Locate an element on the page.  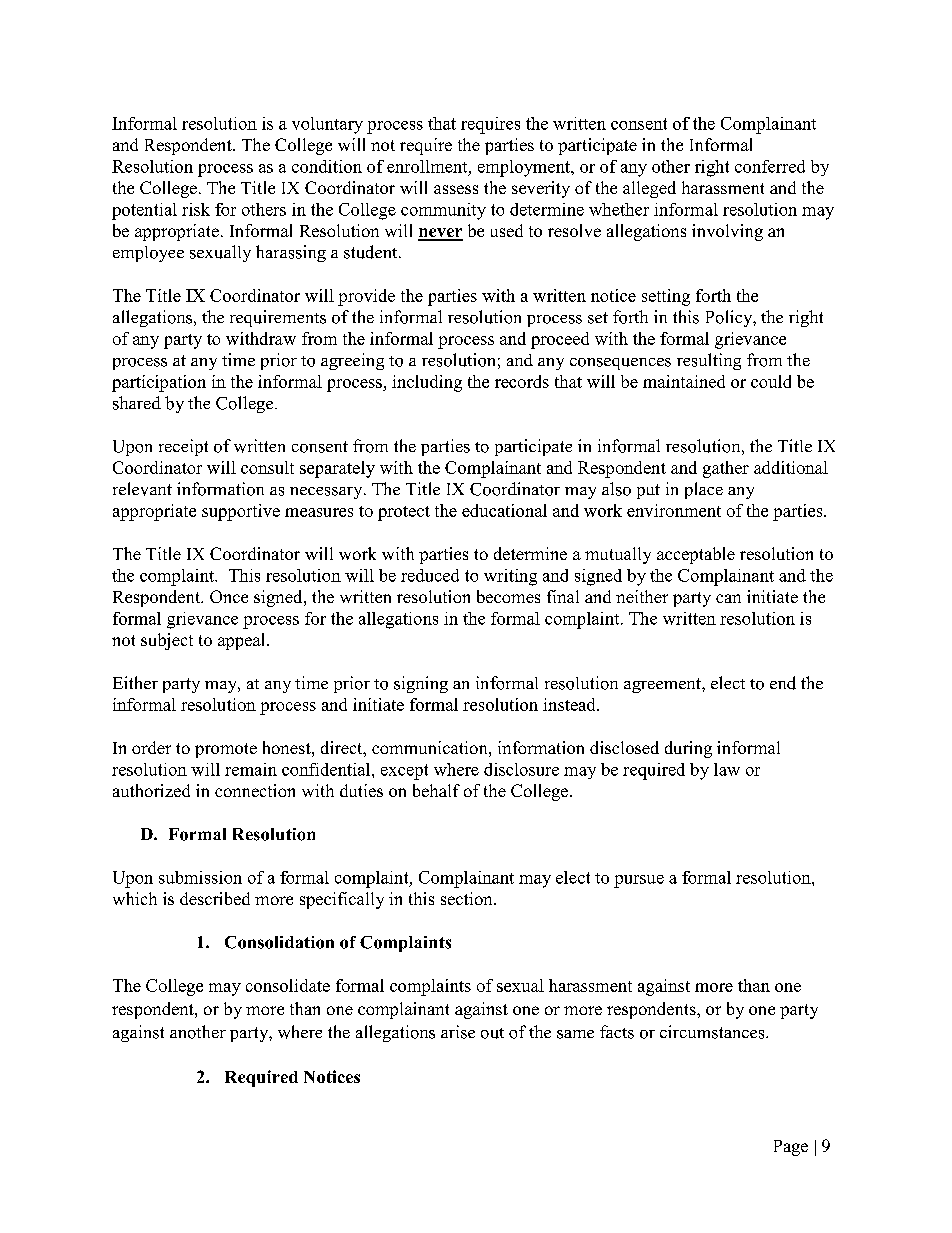
reduced is located at coordinates (430, 575).
